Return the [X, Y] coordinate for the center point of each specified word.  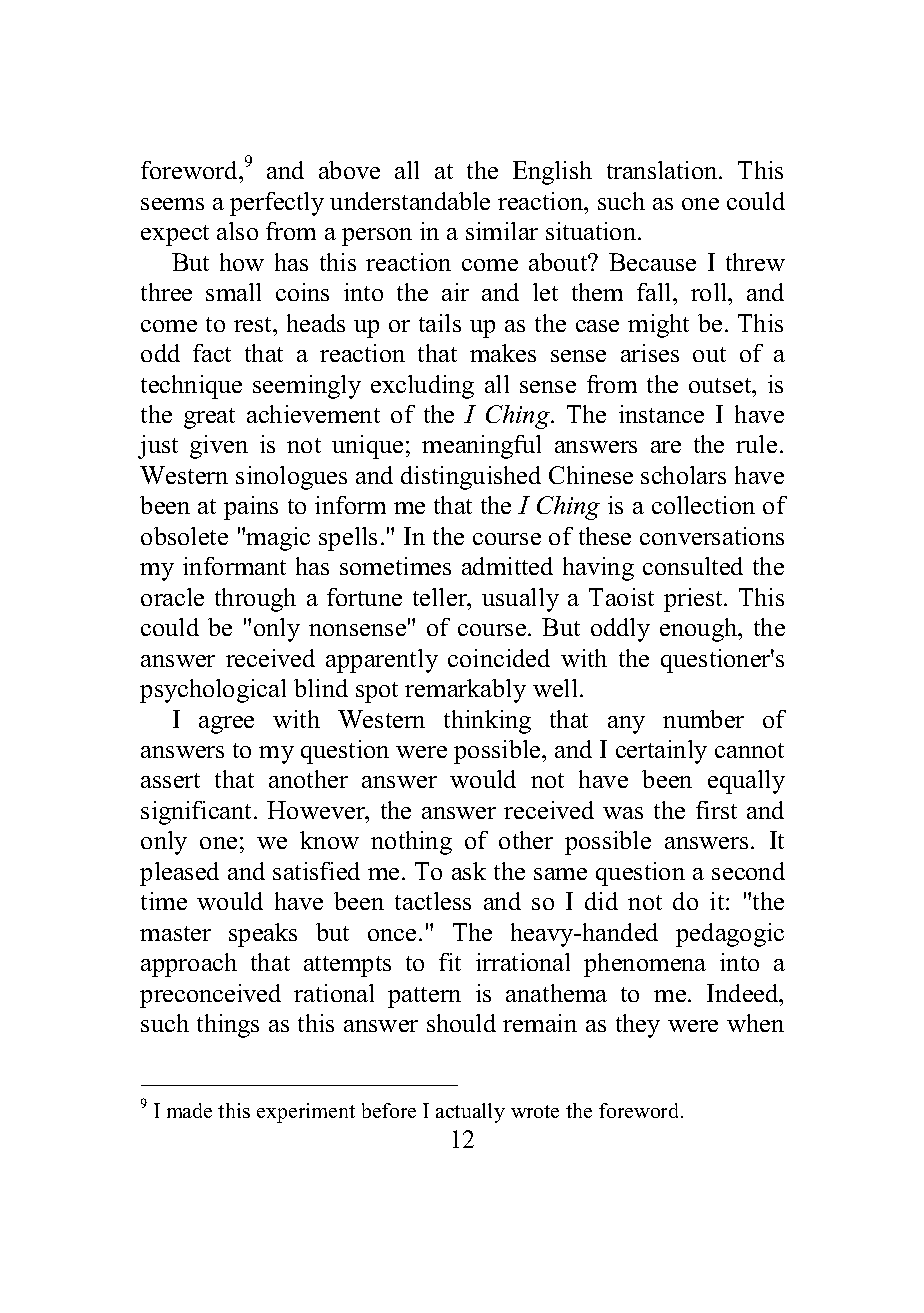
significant [198, 813]
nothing [411, 843]
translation [663, 170]
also [237, 231]
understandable [410, 201]
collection [703, 505]
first [716, 810]
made [189, 1110]
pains [251, 508]
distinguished [471, 478]
